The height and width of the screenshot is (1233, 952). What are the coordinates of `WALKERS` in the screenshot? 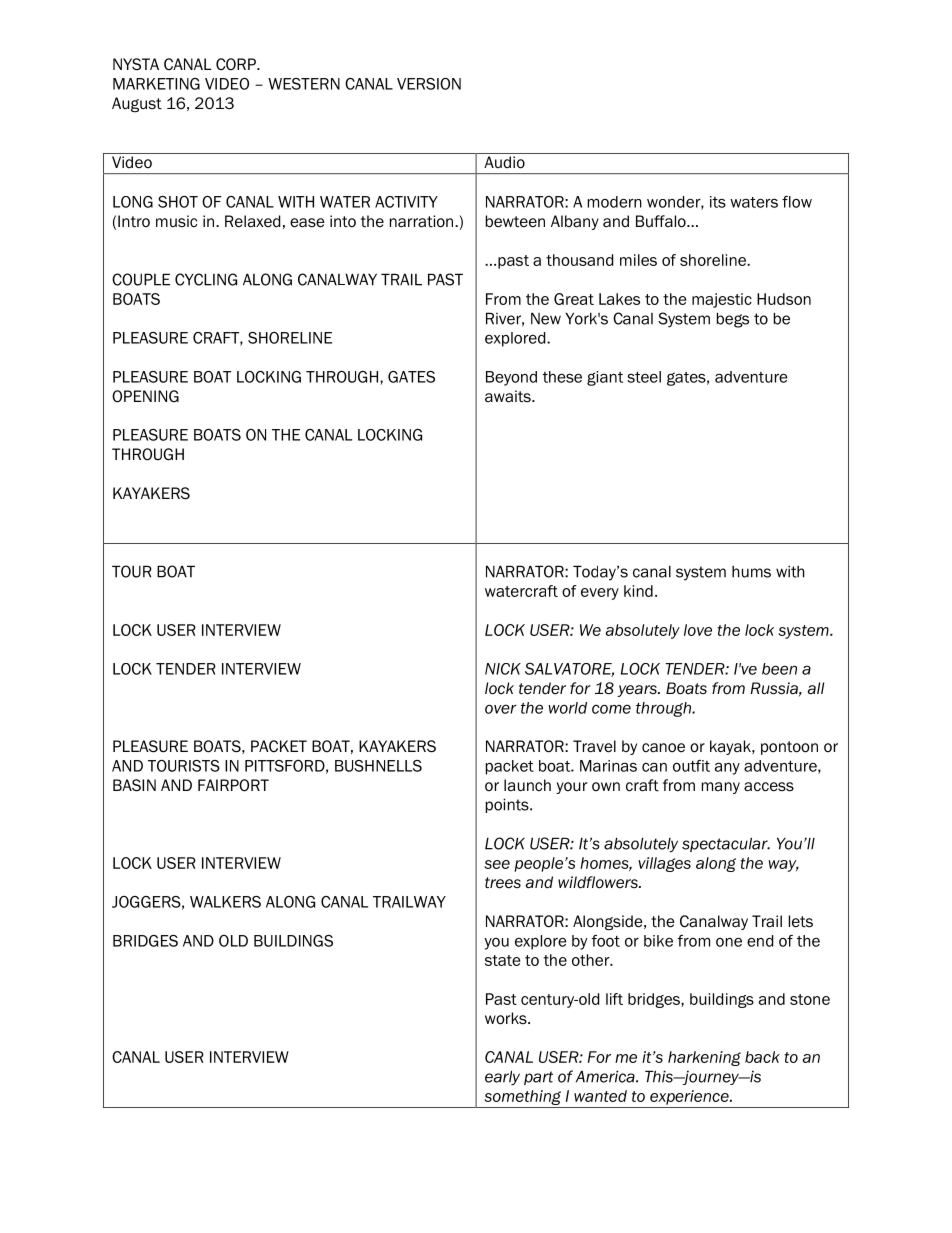 It's located at (225, 902).
